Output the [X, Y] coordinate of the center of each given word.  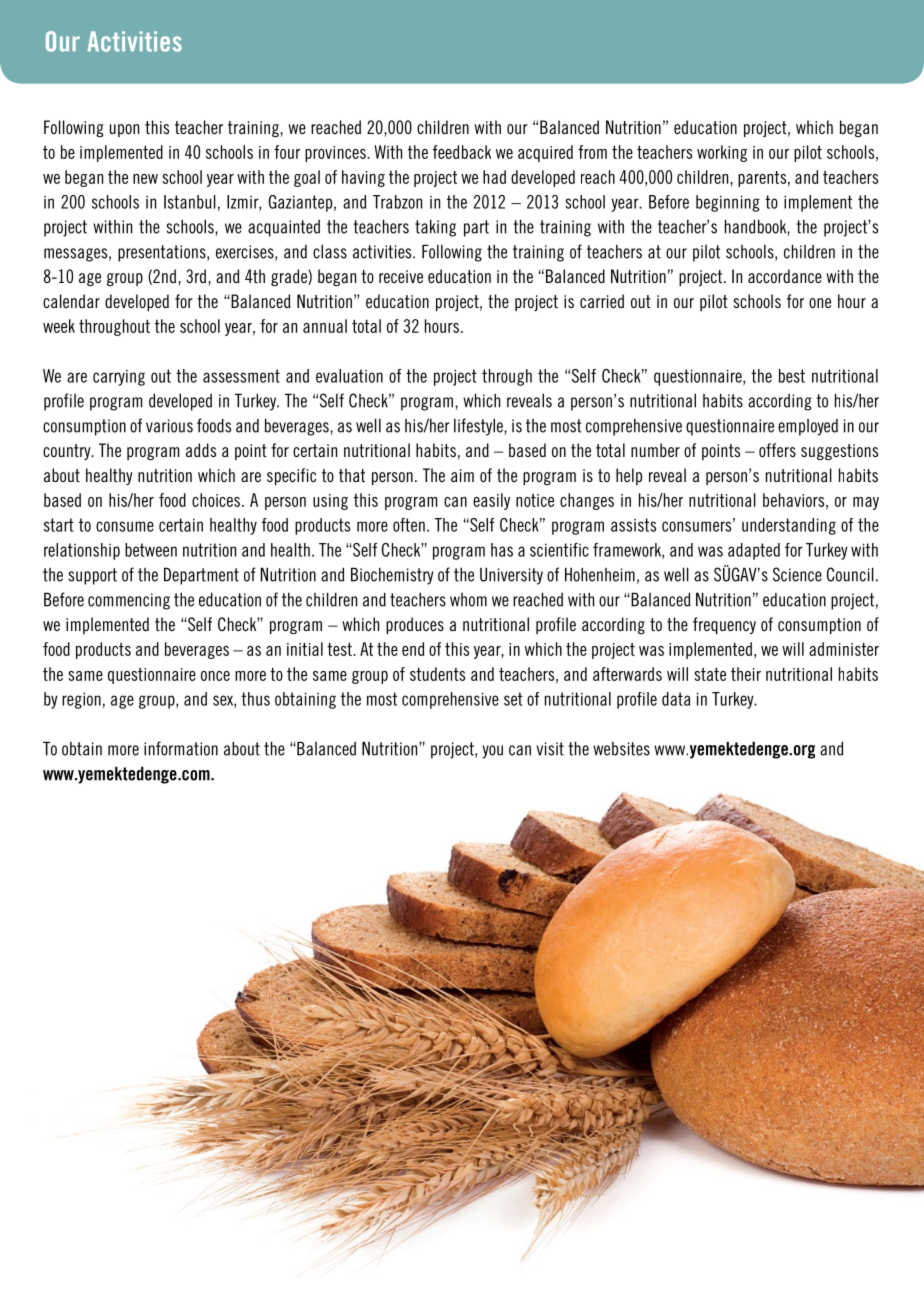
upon [124, 130]
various [169, 426]
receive [401, 276]
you [492, 752]
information [181, 748]
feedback [462, 152]
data [676, 699]
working [722, 153]
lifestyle [479, 427]
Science [797, 574]
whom [468, 600]
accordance [785, 276]
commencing [129, 601]
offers [777, 450]
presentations [163, 253]
